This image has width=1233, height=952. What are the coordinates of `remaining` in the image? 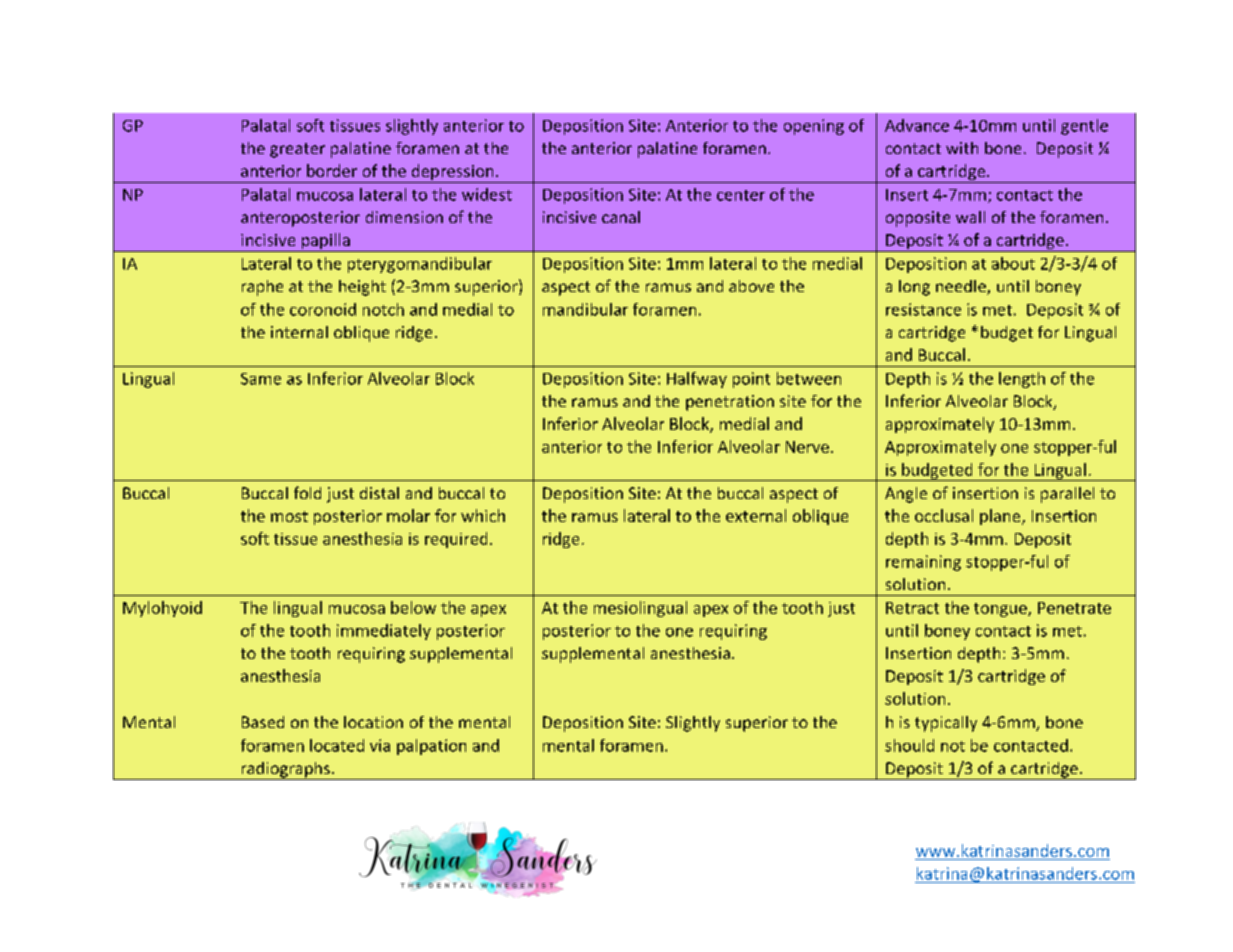 It's located at (923, 563).
